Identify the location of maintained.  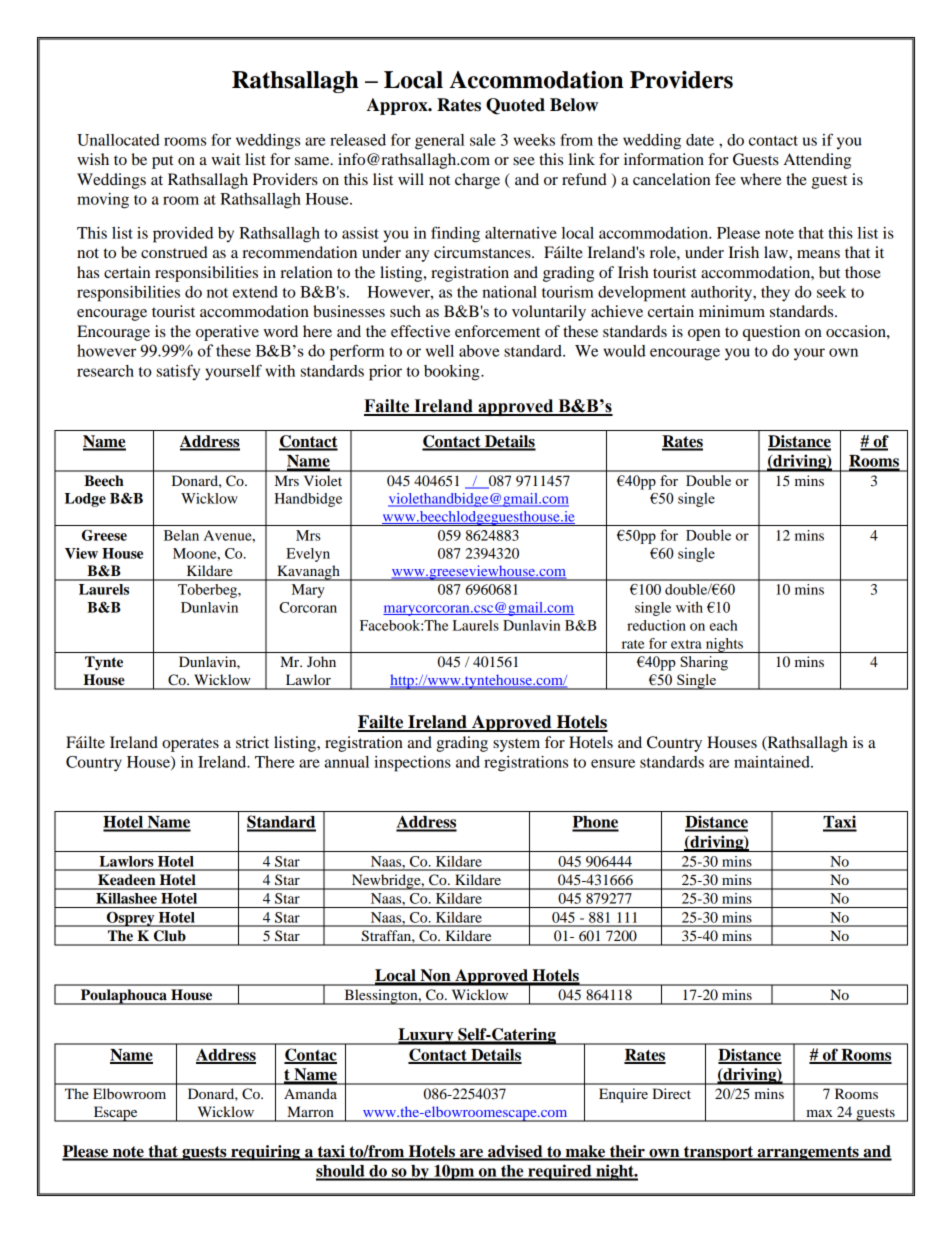
(773, 762).
